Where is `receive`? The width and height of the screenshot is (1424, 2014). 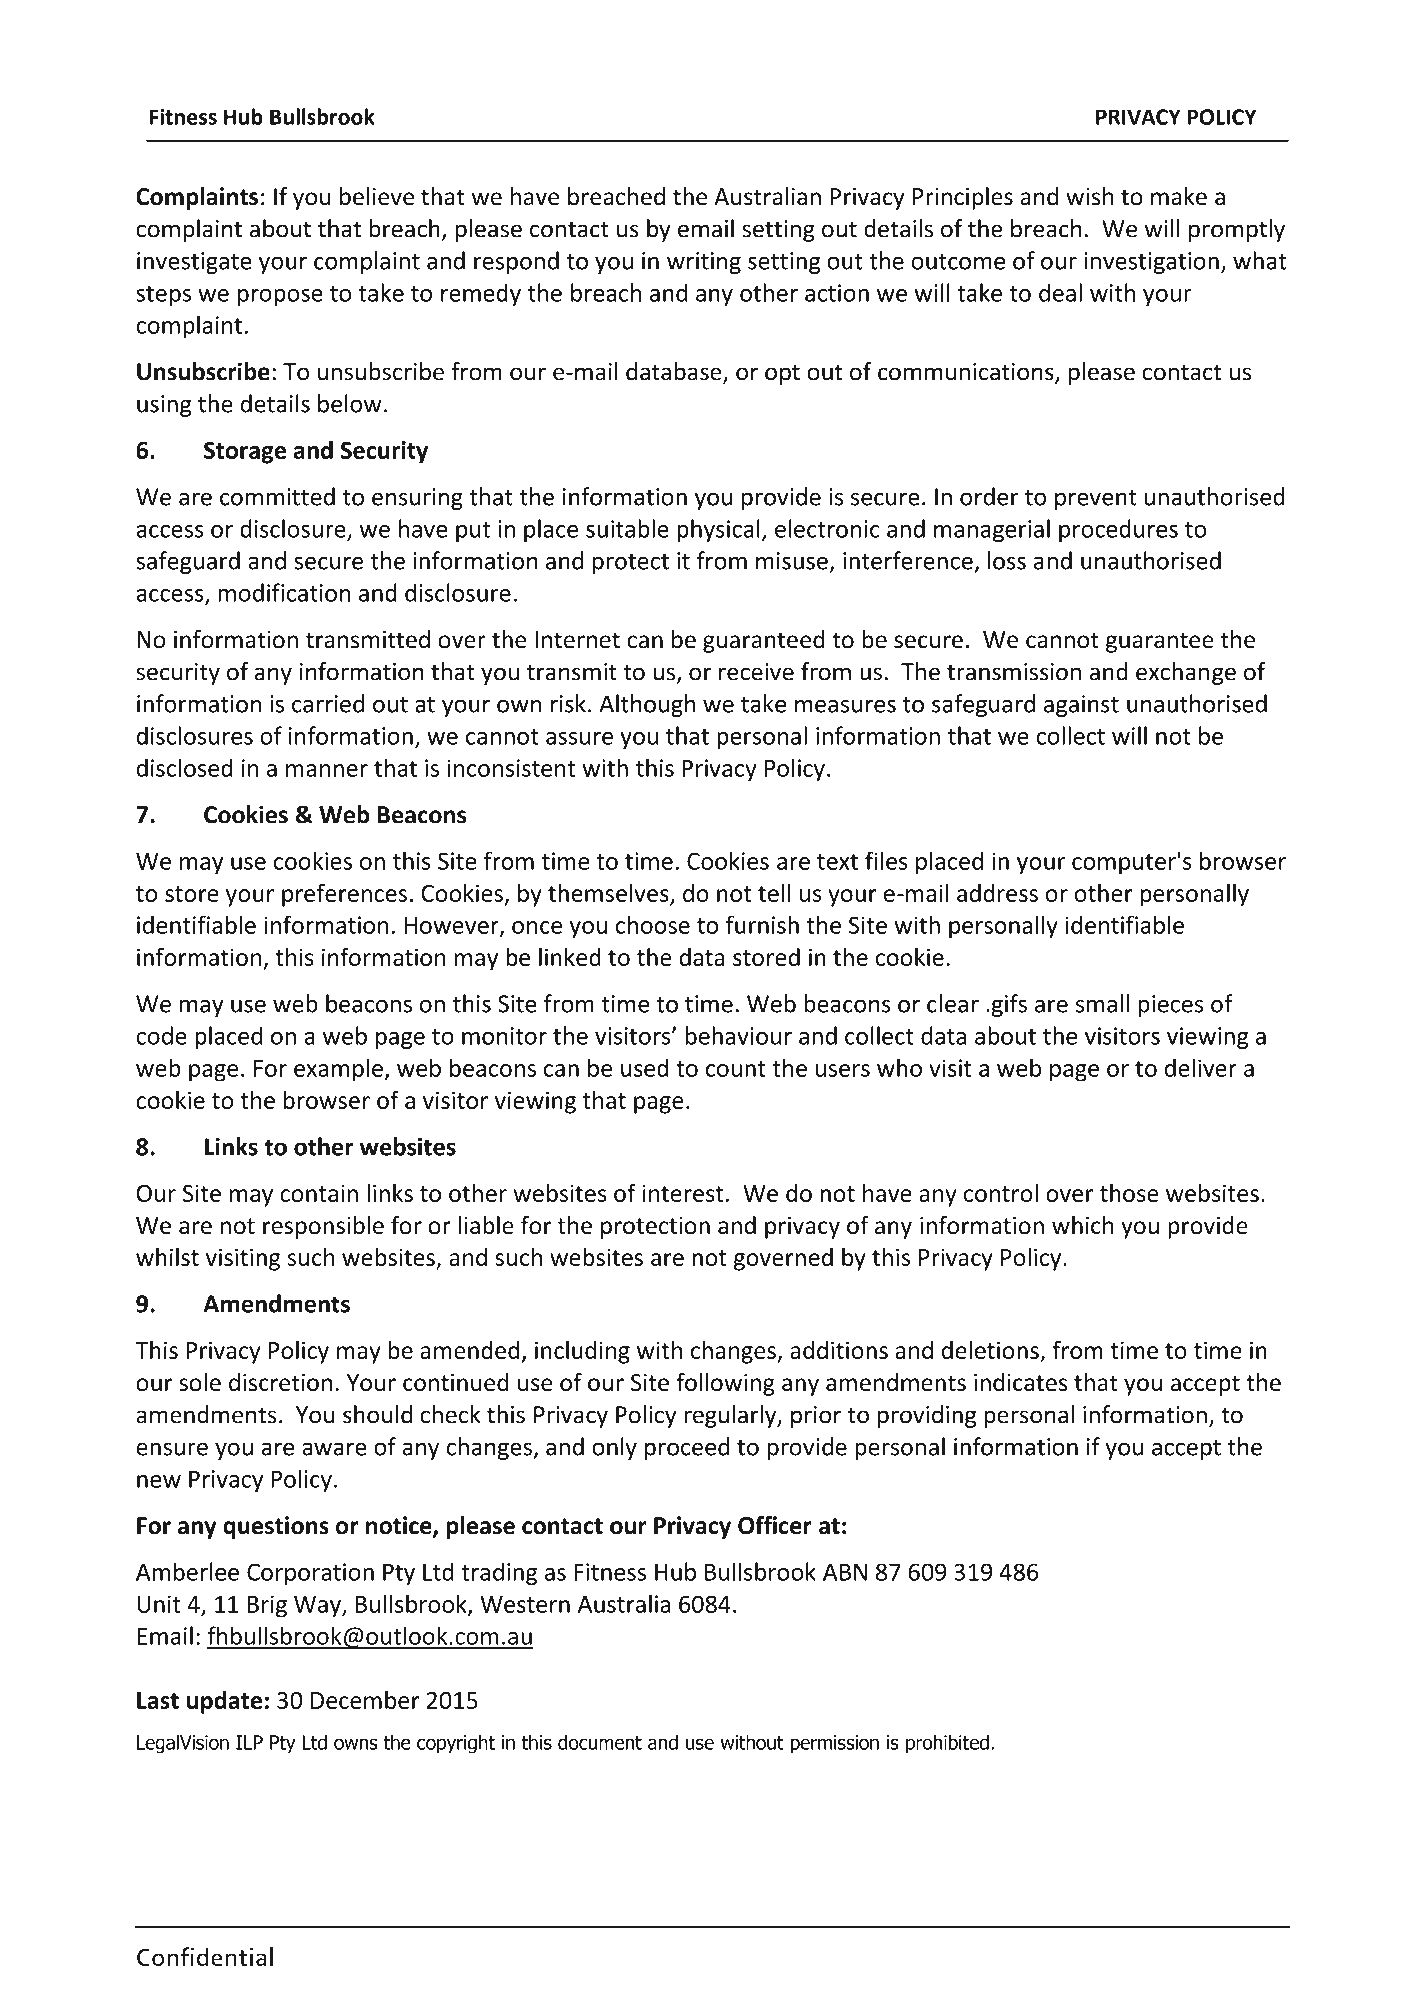 receive is located at coordinates (756, 672).
